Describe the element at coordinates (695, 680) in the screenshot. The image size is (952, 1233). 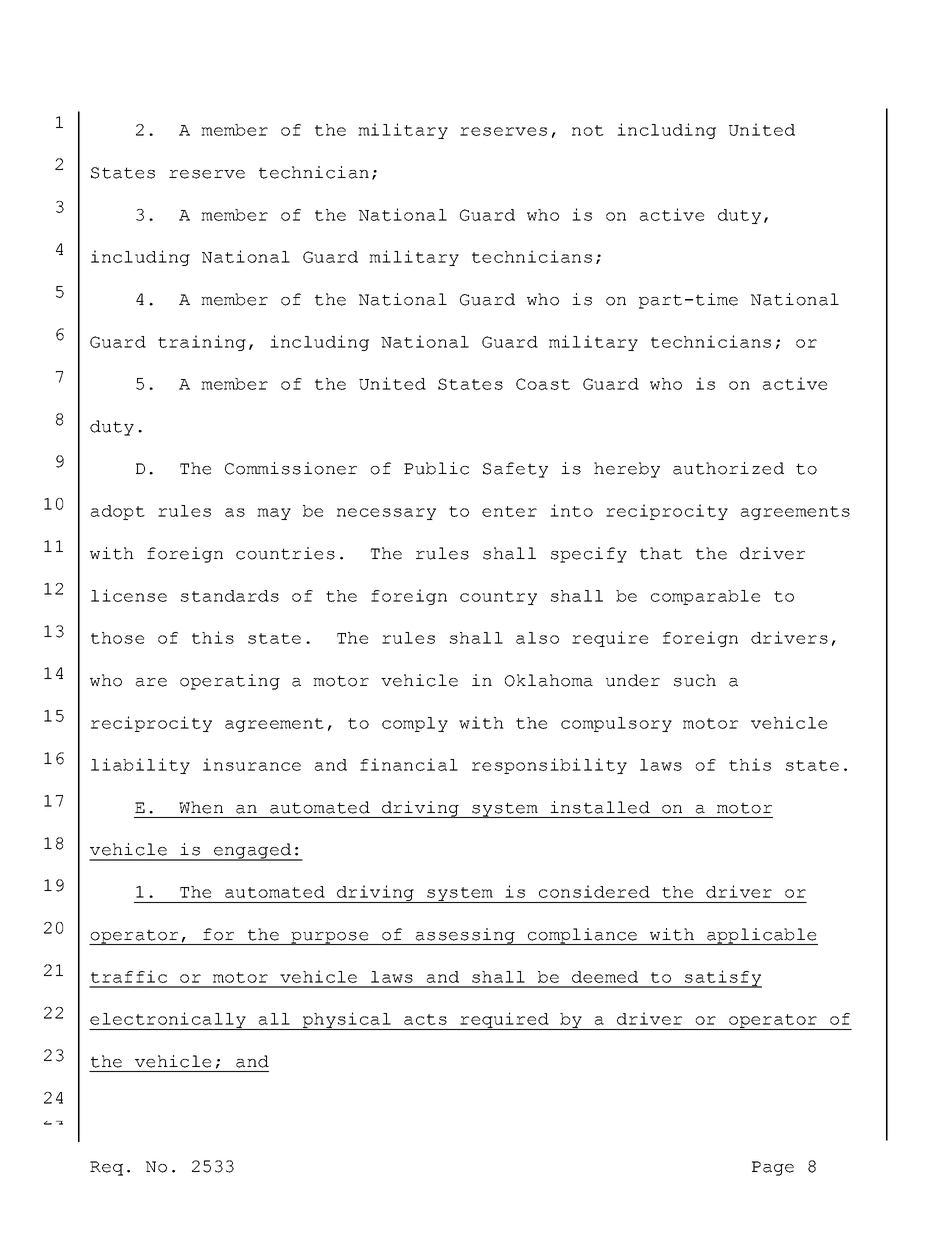
I see `such` at that location.
